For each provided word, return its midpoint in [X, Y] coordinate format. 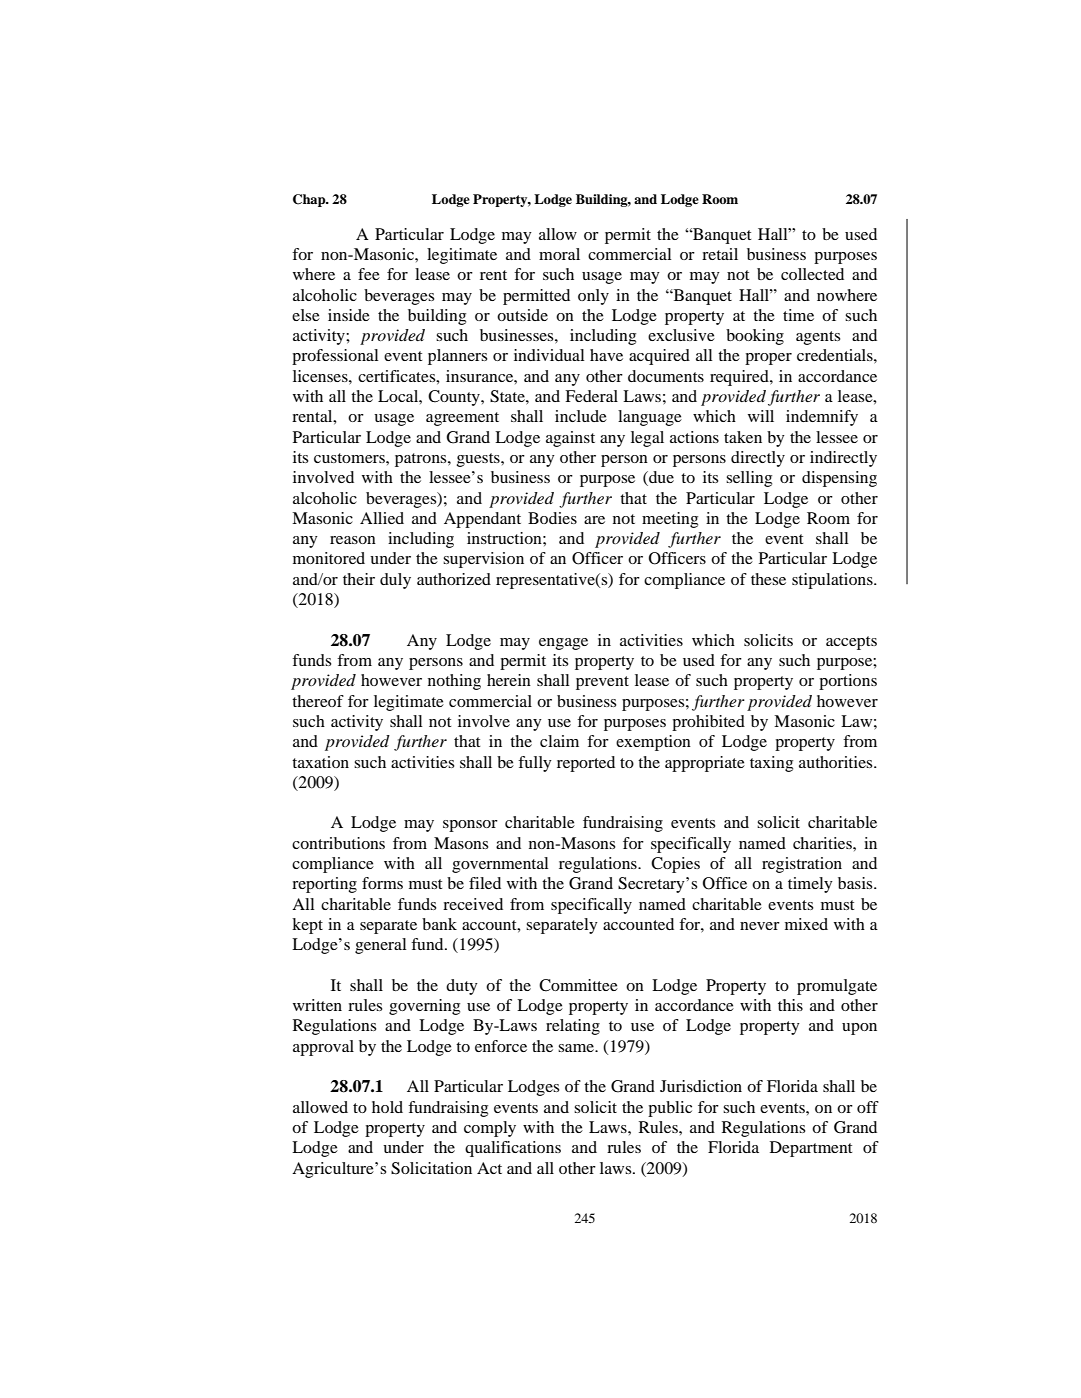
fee [369, 274]
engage [563, 644]
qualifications [513, 1149]
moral [559, 254]
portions [848, 682]
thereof [318, 701]
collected [812, 274]
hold [387, 1107]
